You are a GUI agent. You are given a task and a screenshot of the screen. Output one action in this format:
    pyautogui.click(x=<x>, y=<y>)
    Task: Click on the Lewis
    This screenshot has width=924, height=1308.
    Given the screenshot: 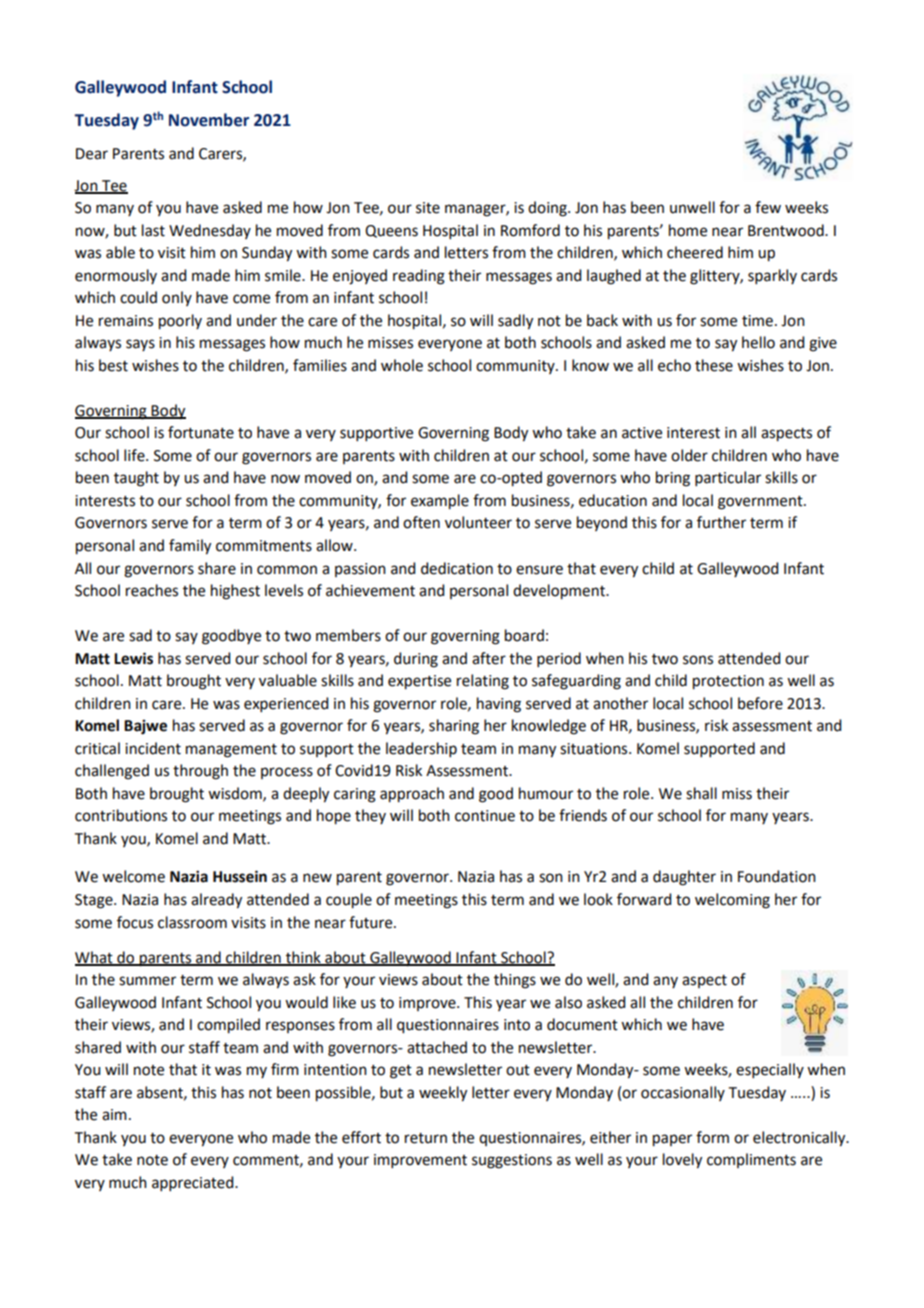 What is the action you would take?
    pyautogui.click(x=133, y=658)
